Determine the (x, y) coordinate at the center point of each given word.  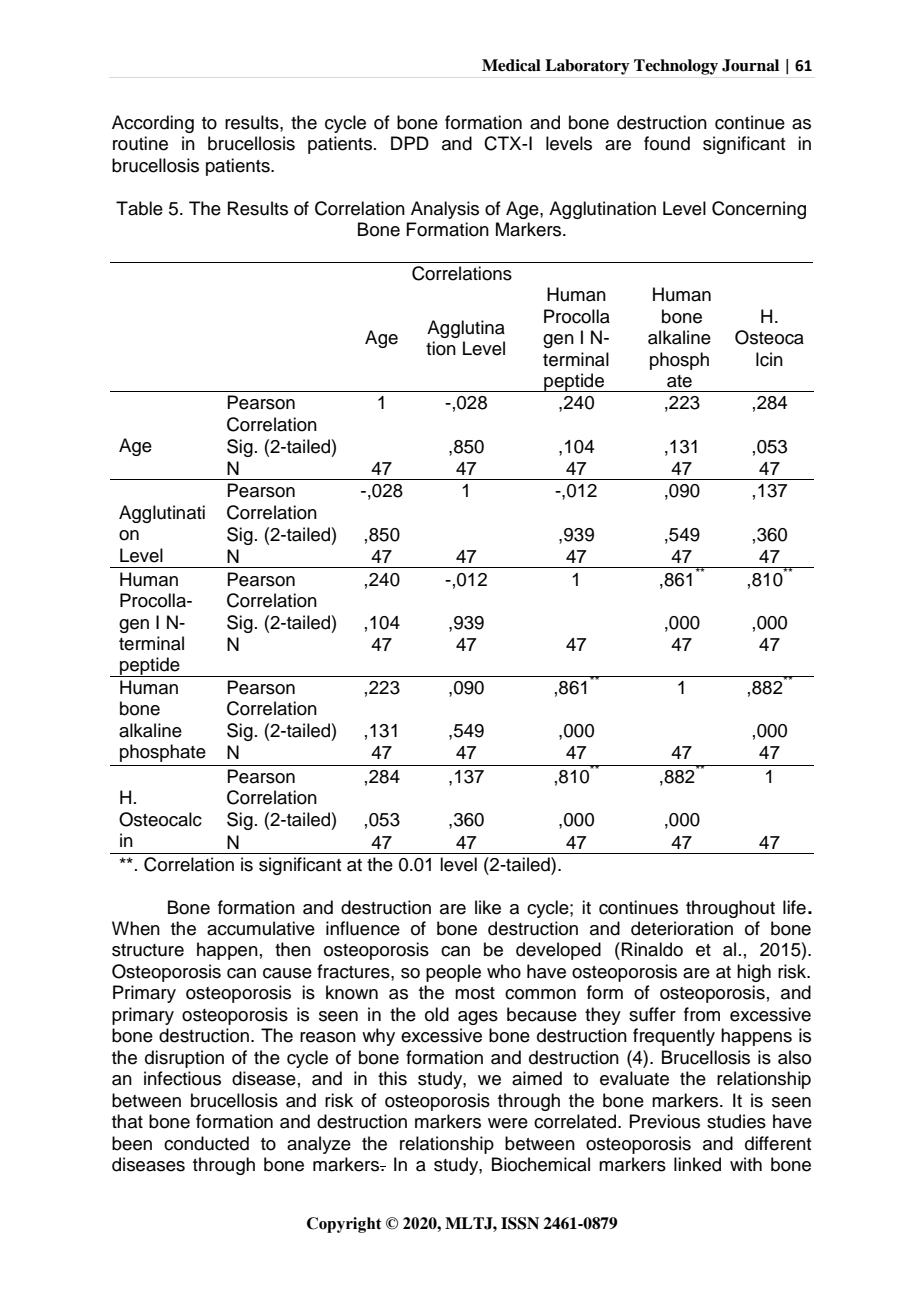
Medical (511, 65)
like (488, 907)
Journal (750, 65)
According (153, 124)
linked (697, 1164)
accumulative (261, 928)
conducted (206, 1143)
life (794, 907)
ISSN (520, 1223)
